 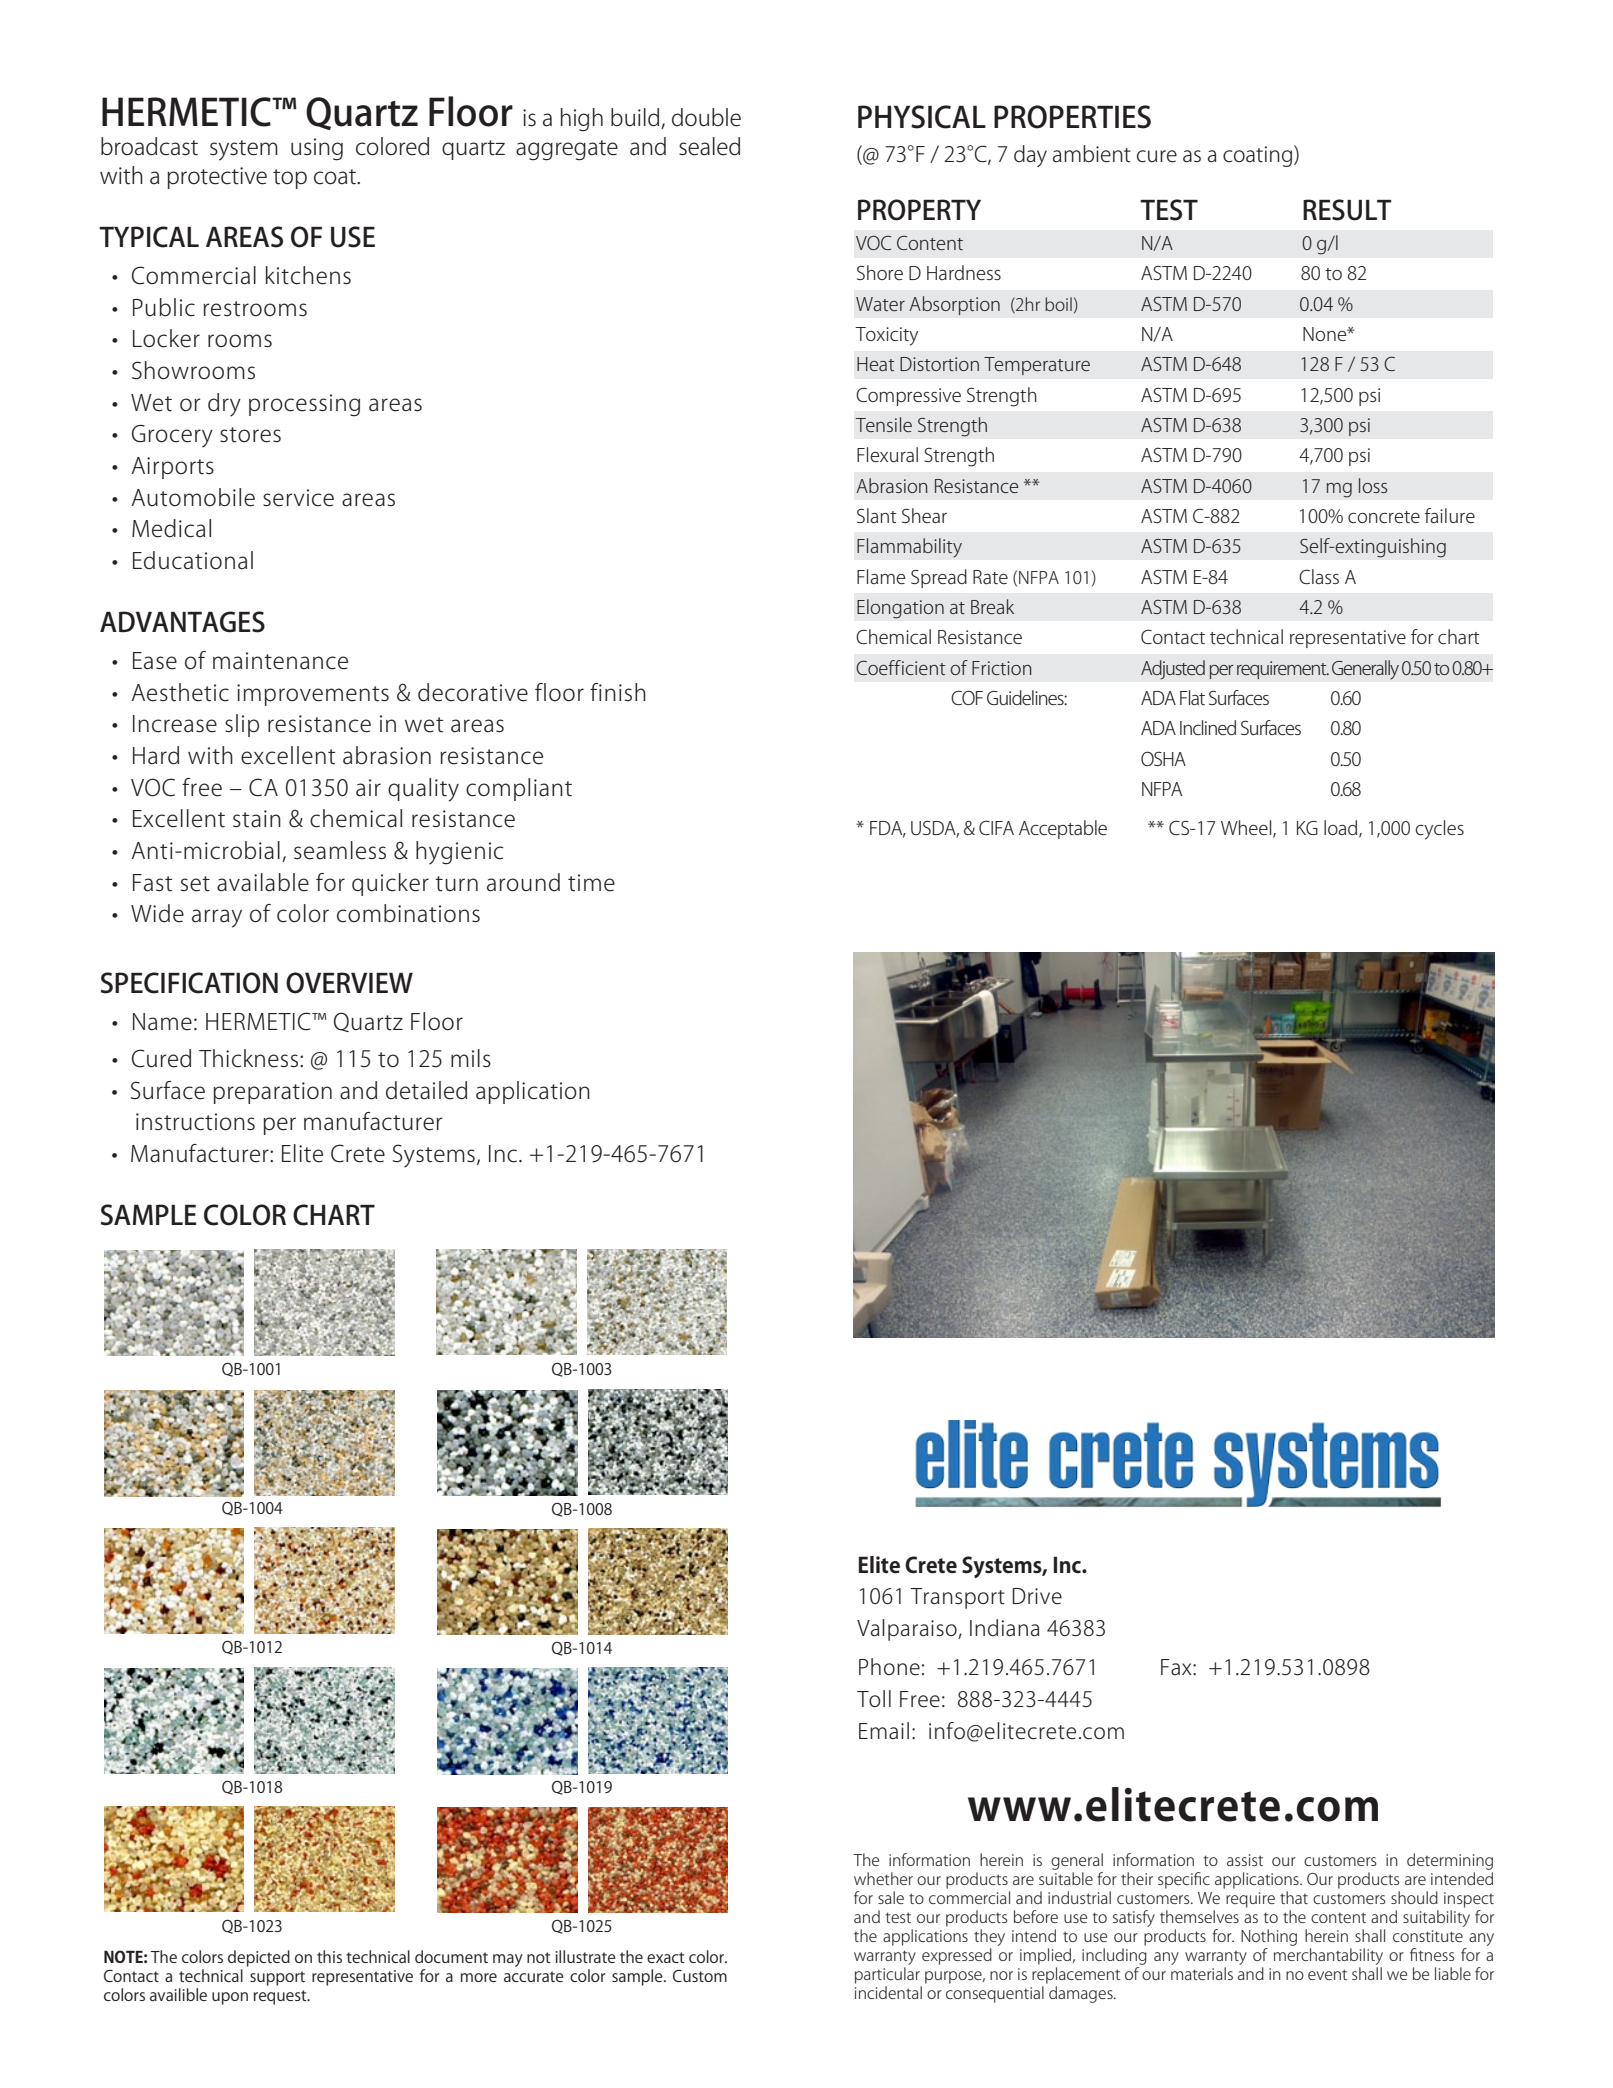 I want to click on time, so click(x=591, y=883).
